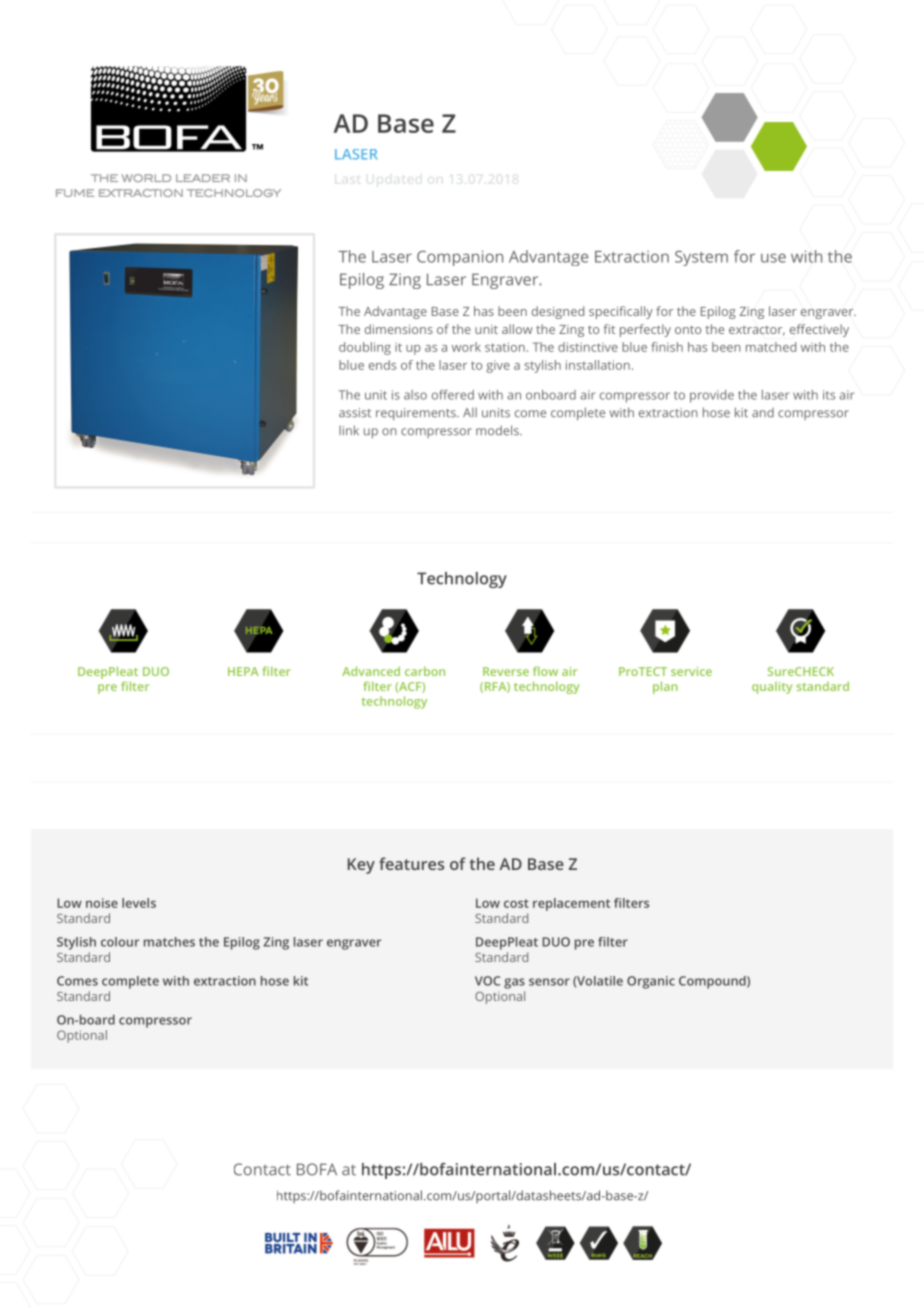 Image resolution: width=924 pixels, height=1308 pixels. I want to click on VOC, so click(487, 981).
